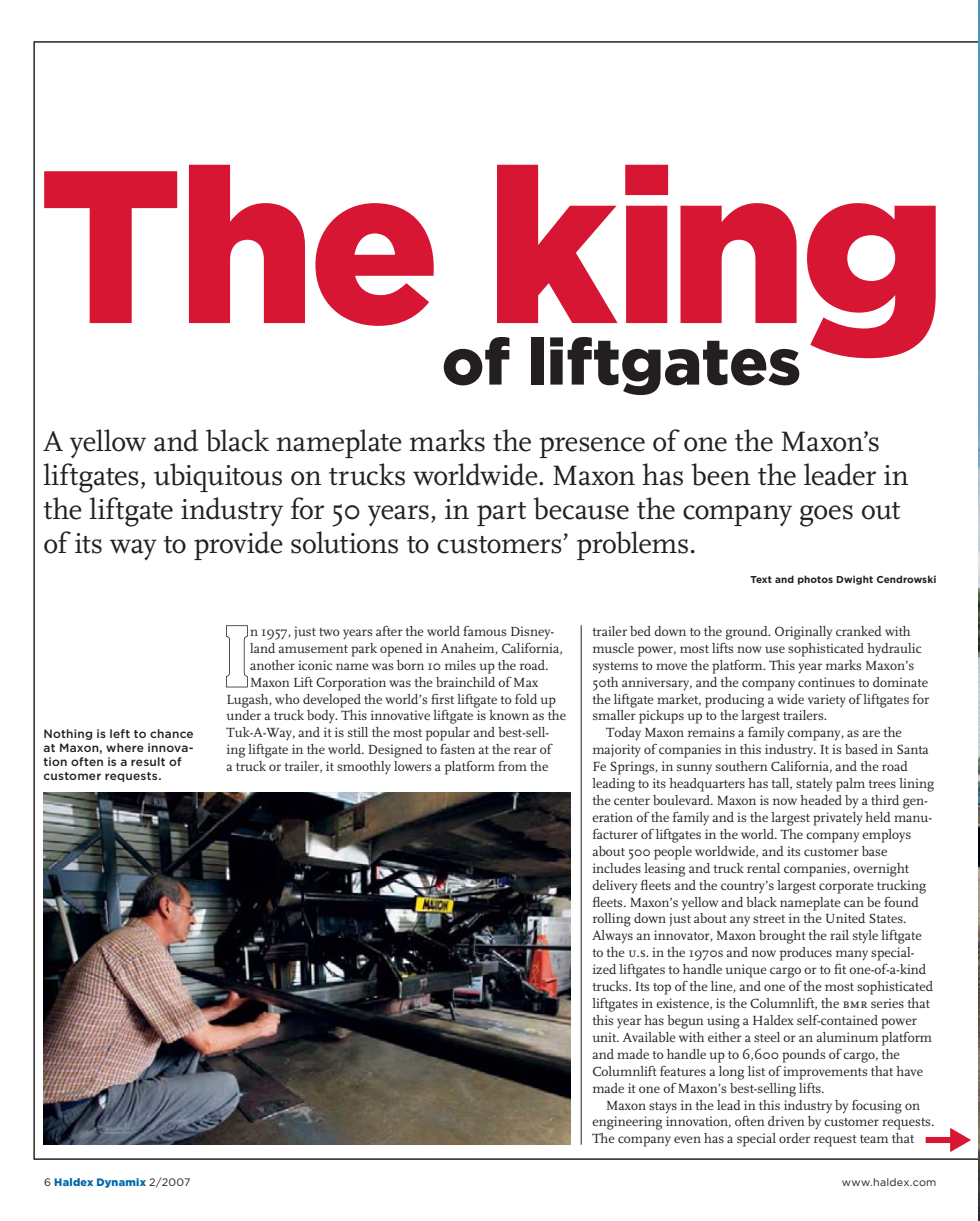  Describe the element at coordinates (852, 955) in the document. I see `many` at that location.
